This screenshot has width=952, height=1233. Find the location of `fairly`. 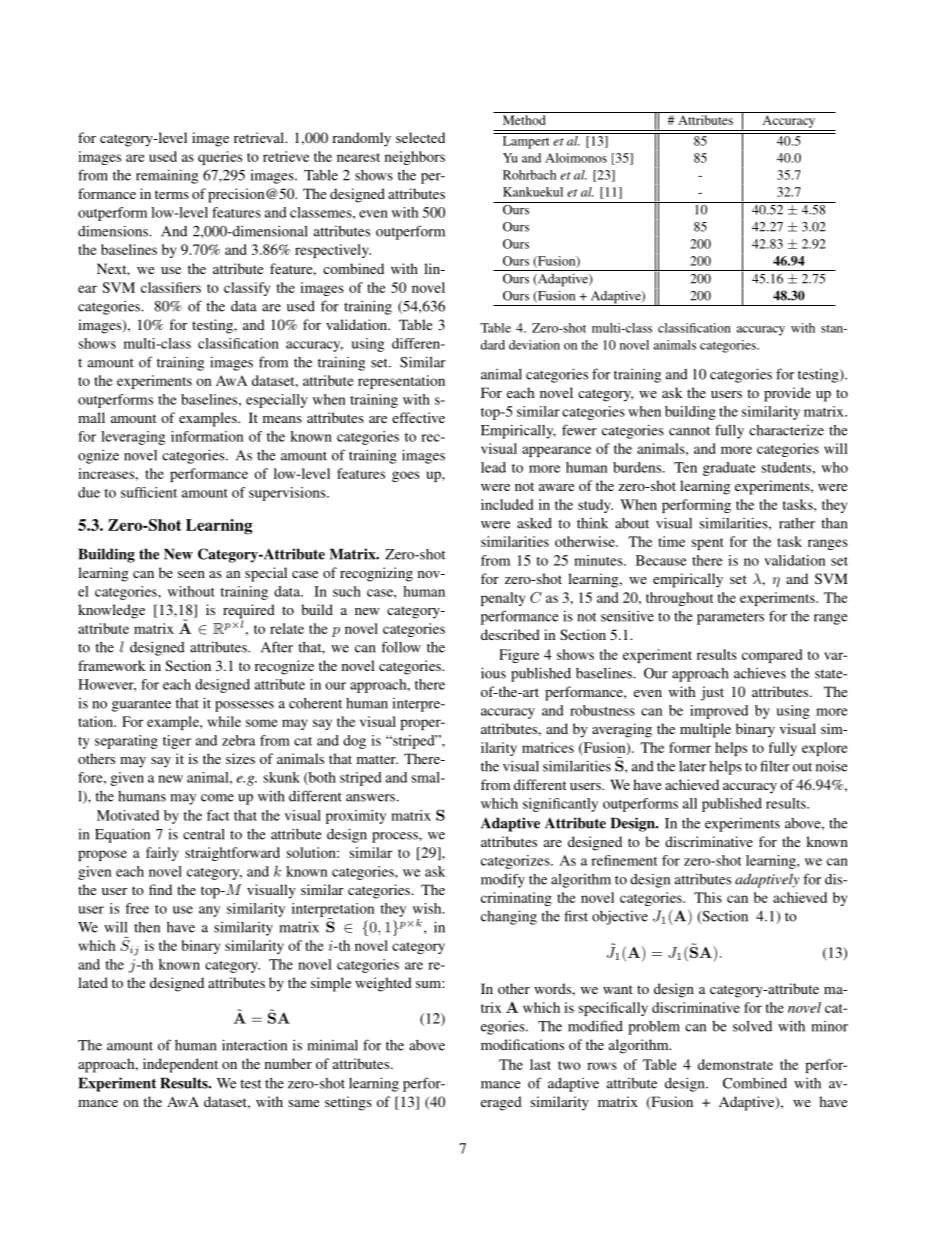

fairly is located at coordinates (162, 854).
